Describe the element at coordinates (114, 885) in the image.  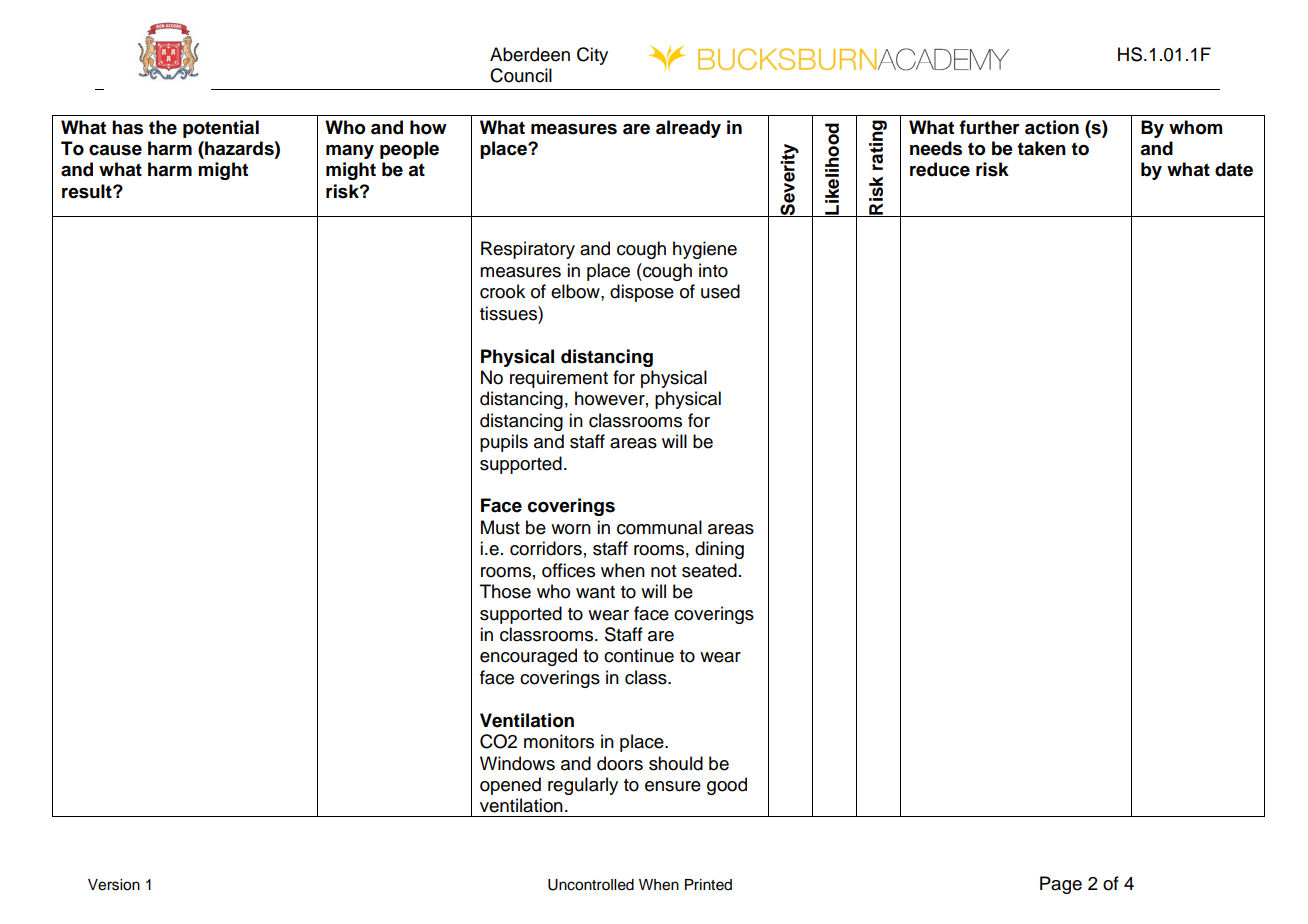
I see `Version` at that location.
